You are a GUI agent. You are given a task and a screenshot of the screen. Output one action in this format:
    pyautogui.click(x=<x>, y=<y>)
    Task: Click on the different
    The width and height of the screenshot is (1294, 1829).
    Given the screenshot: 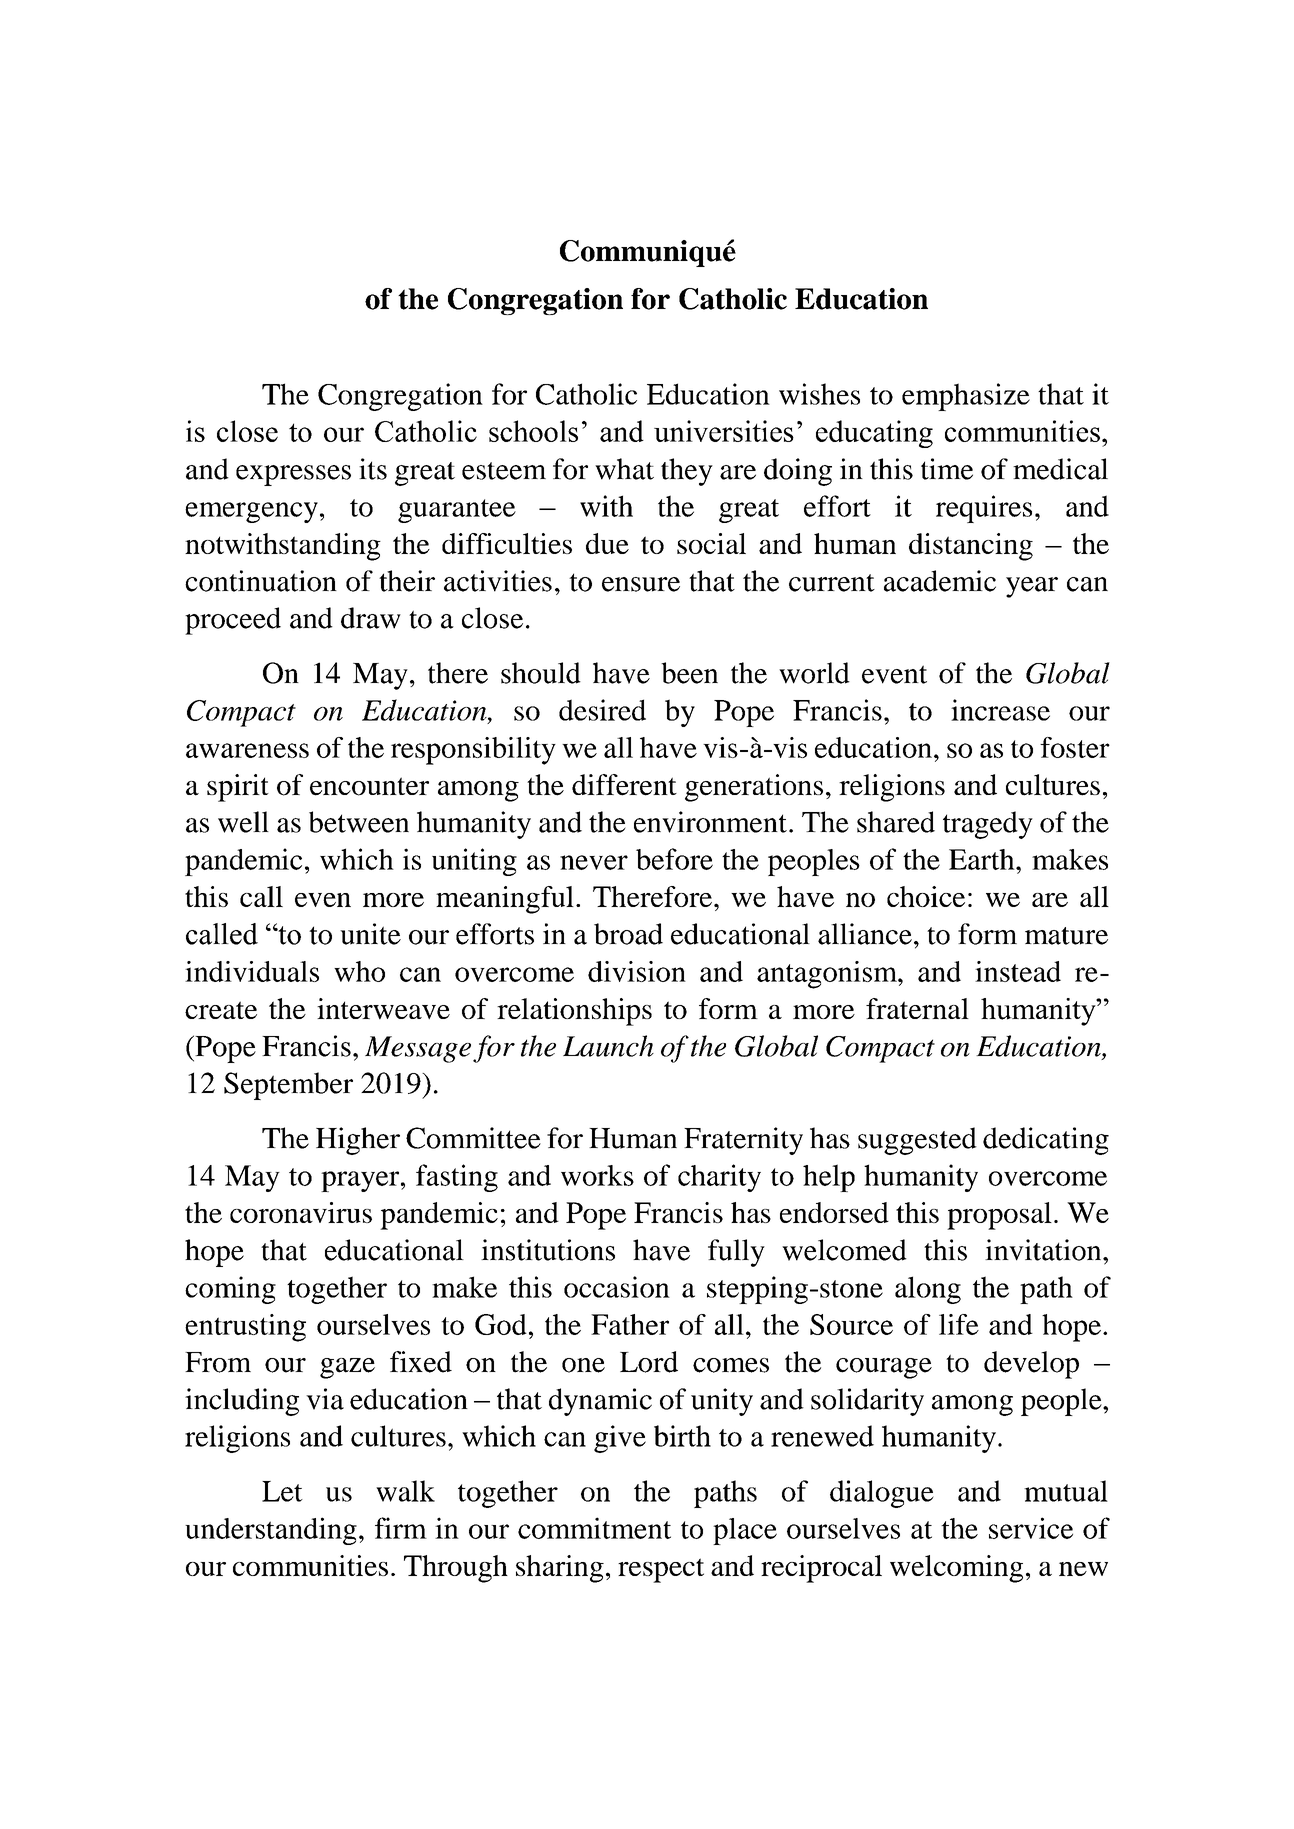 What is the action you would take?
    pyautogui.click(x=624, y=785)
